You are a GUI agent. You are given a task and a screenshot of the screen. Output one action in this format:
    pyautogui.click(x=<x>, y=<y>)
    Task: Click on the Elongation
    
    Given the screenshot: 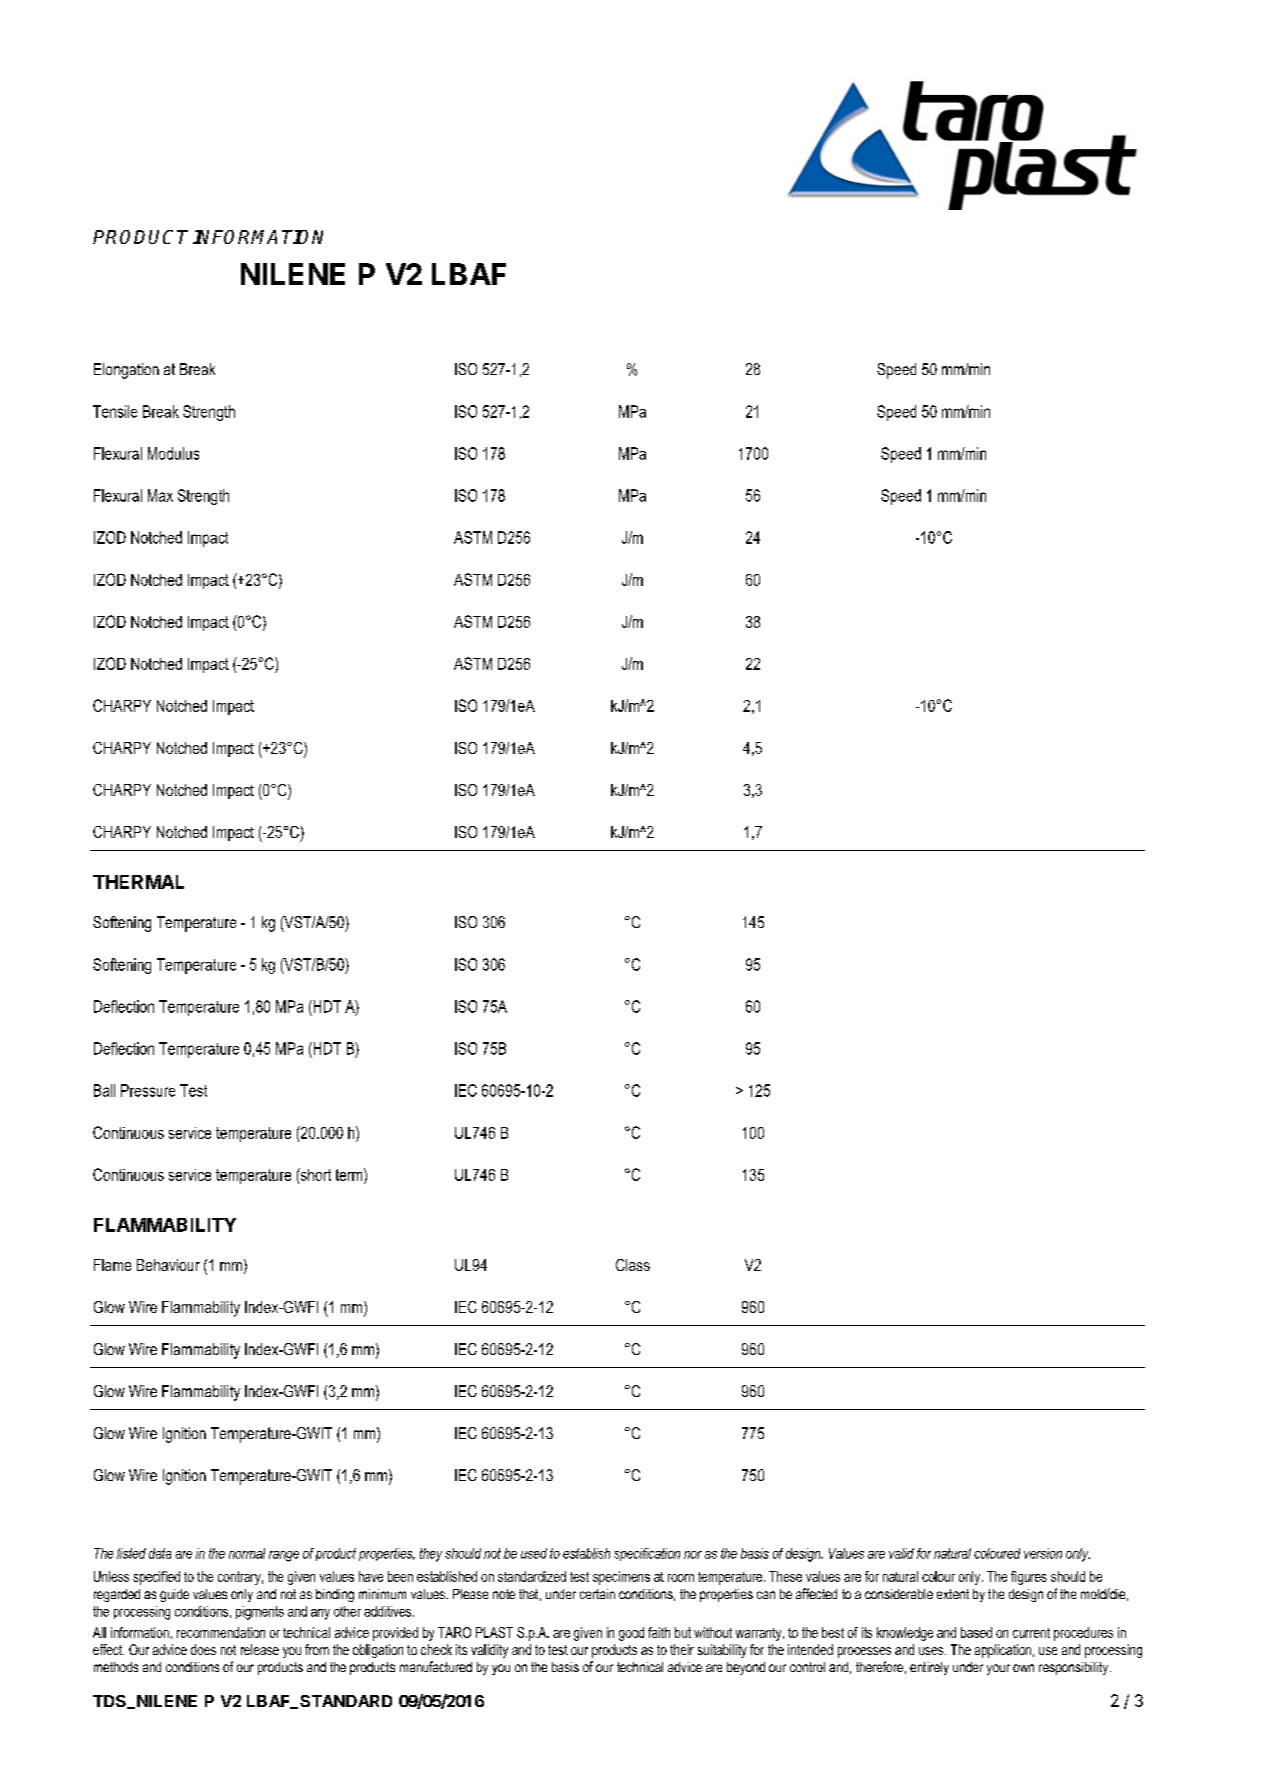 What is the action you would take?
    pyautogui.click(x=126, y=371)
